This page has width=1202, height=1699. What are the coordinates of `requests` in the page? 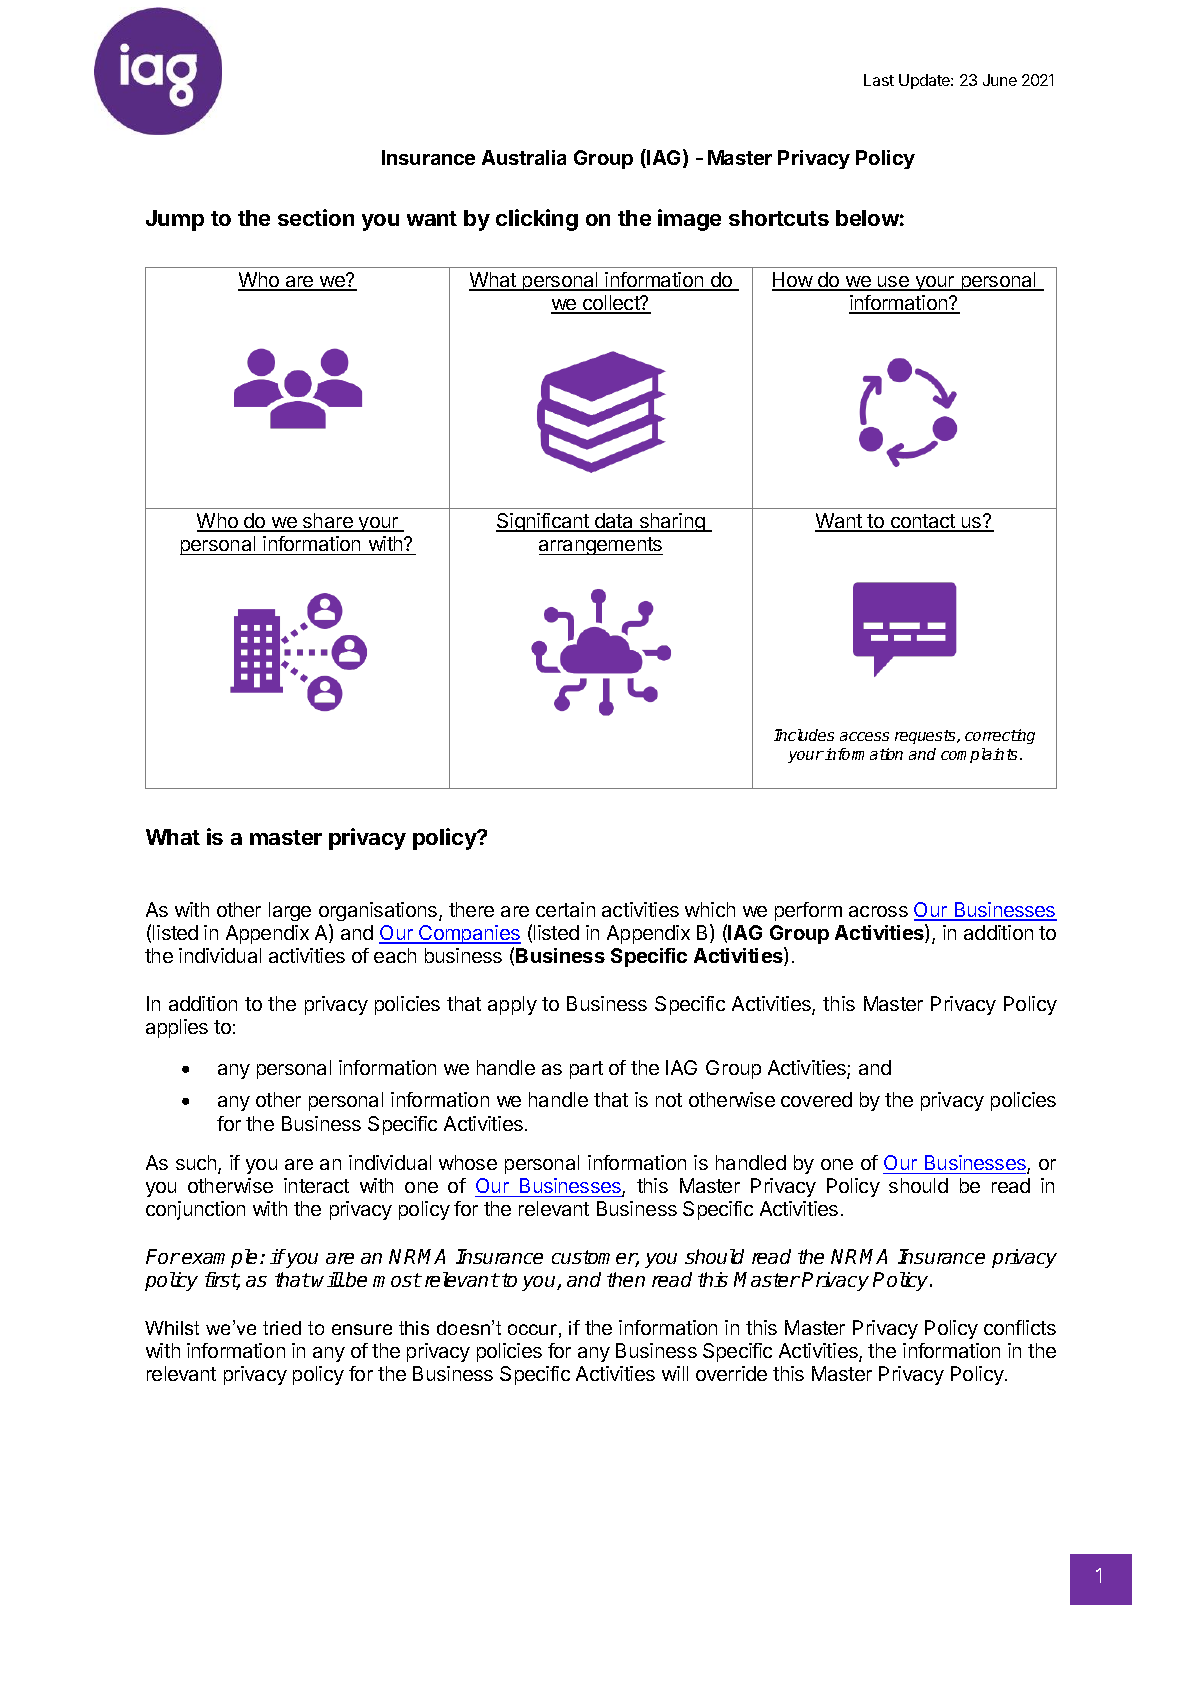 It's located at (926, 737).
